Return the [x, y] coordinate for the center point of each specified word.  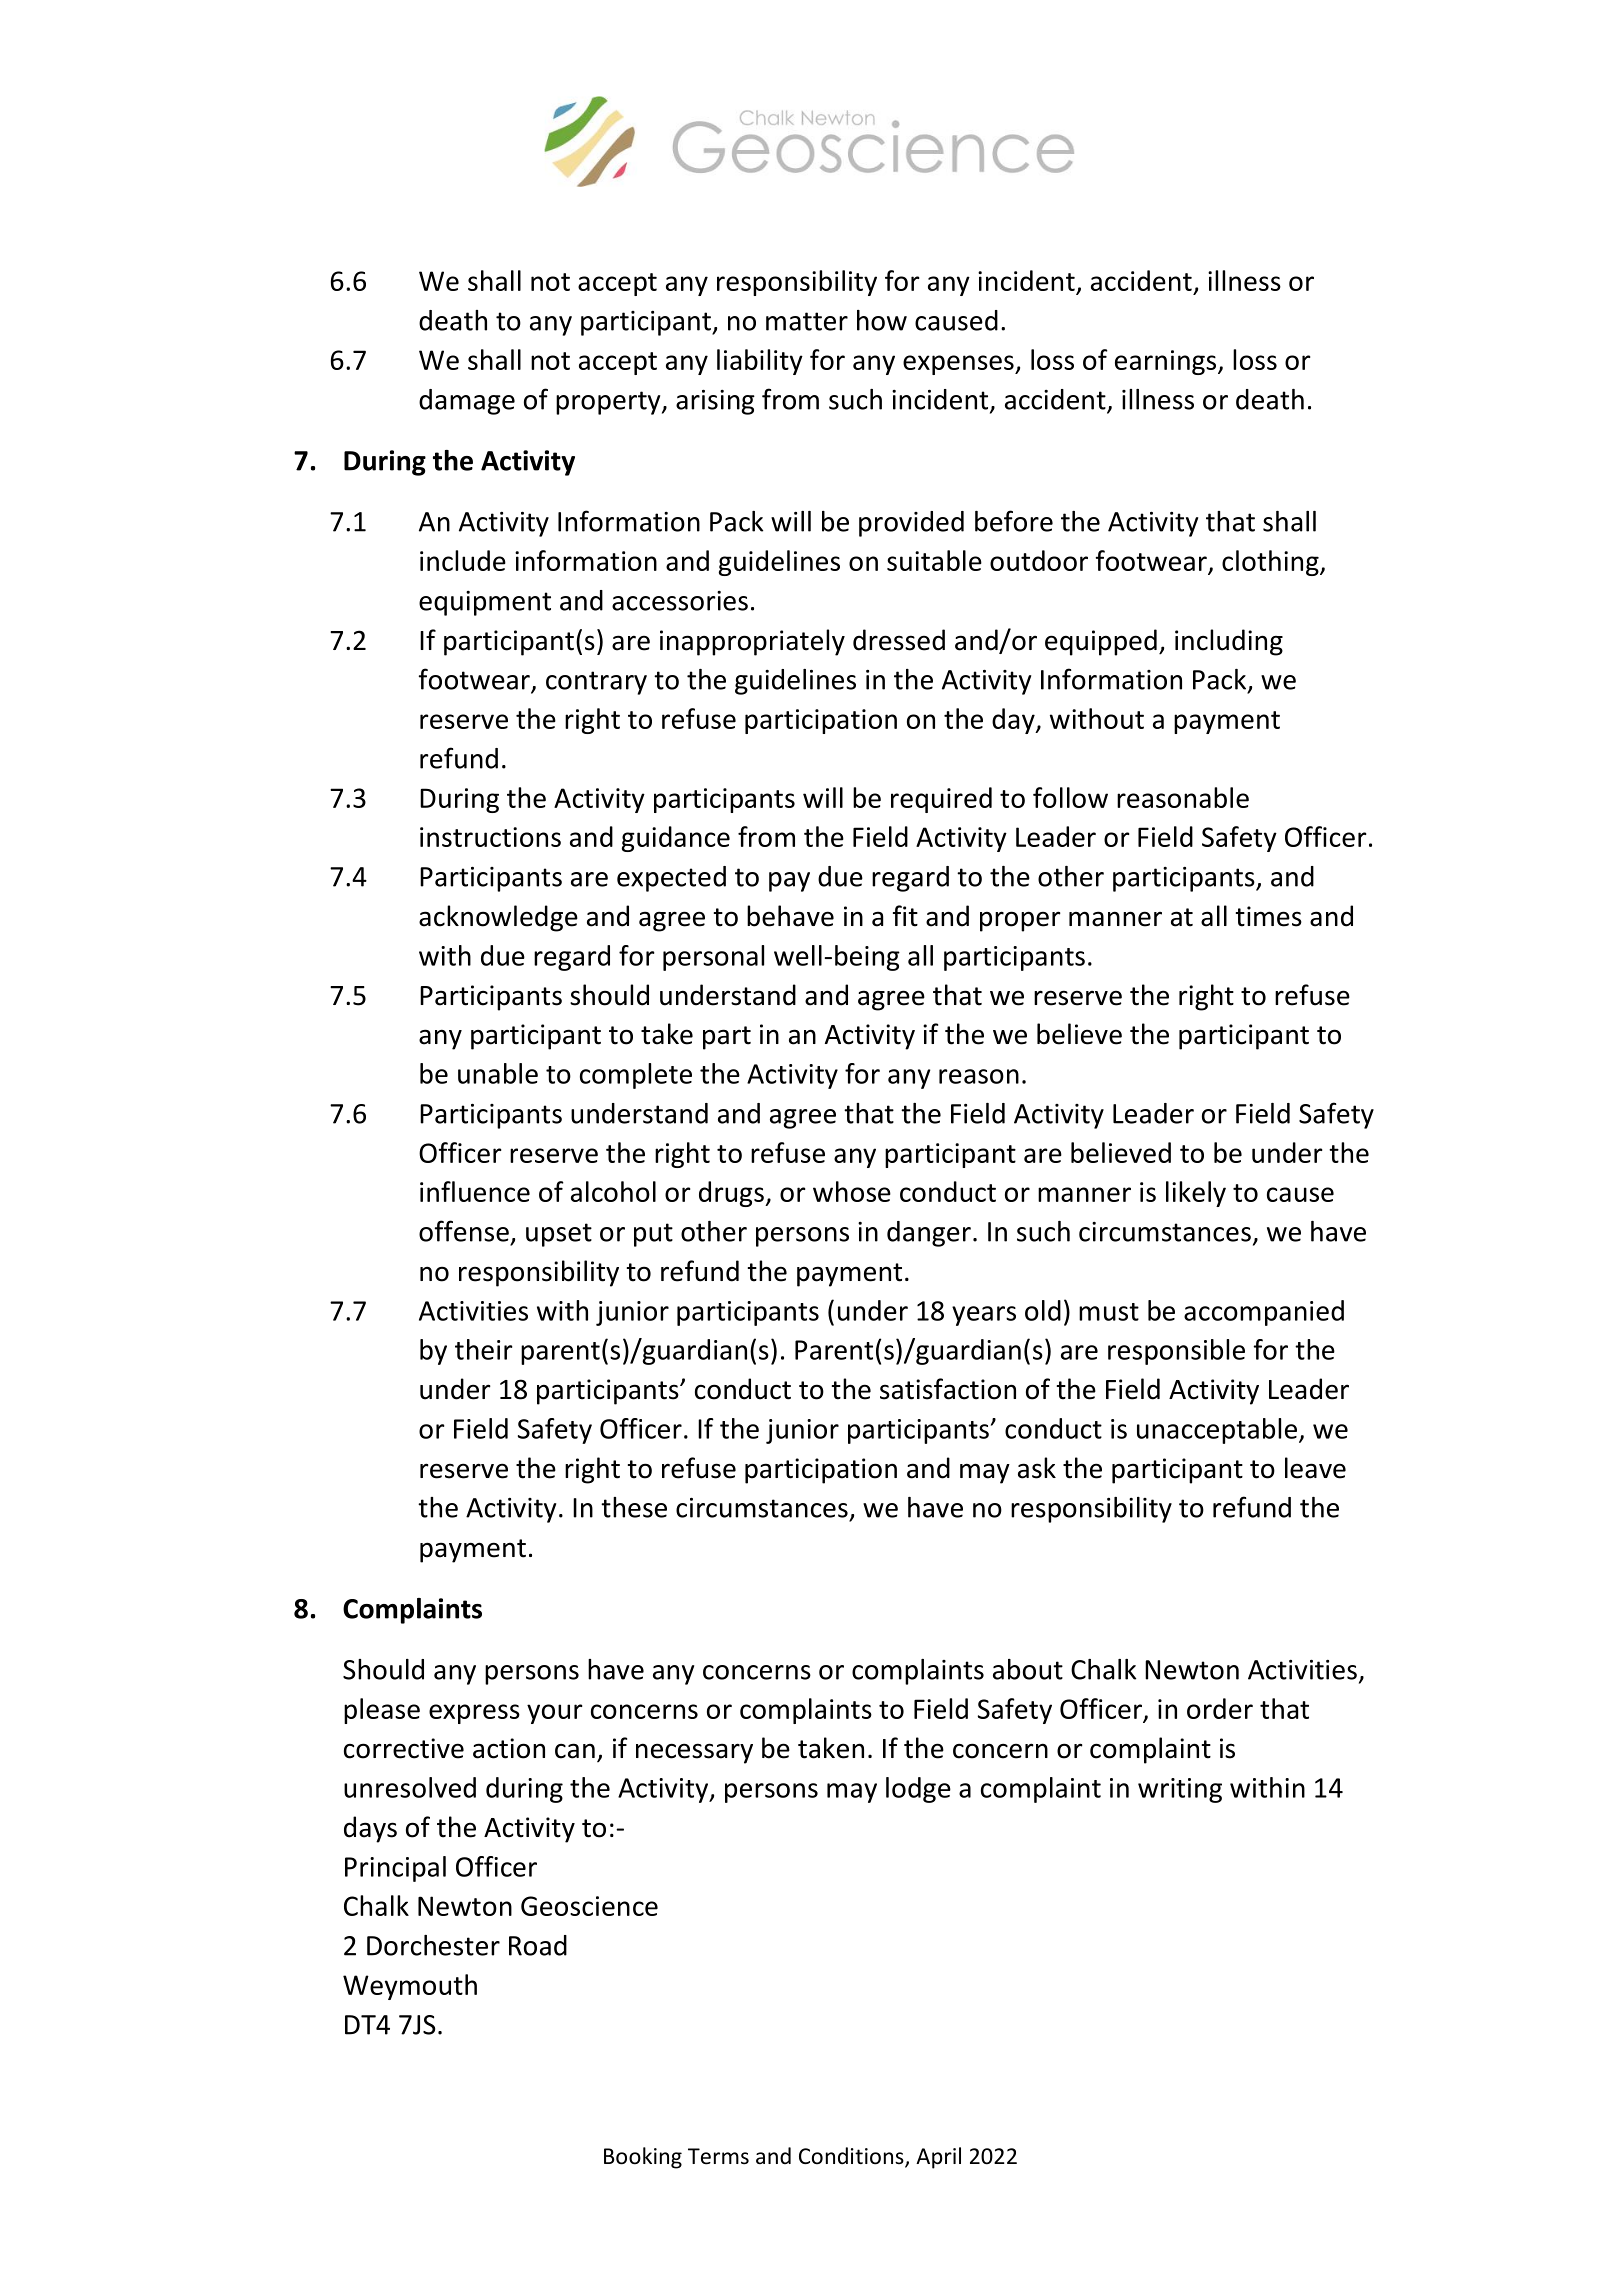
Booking [643, 2158]
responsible [1176, 1352]
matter [807, 321]
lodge [918, 1790]
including [1229, 642]
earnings [1167, 362]
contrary [596, 683]
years [984, 1316]
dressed [899, 640]
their [484, 1349]
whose [852, 1191]
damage [467, 402]
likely [1196, 1194]
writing [1180, 1790]
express [474, 1714]
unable [498, 1073]
